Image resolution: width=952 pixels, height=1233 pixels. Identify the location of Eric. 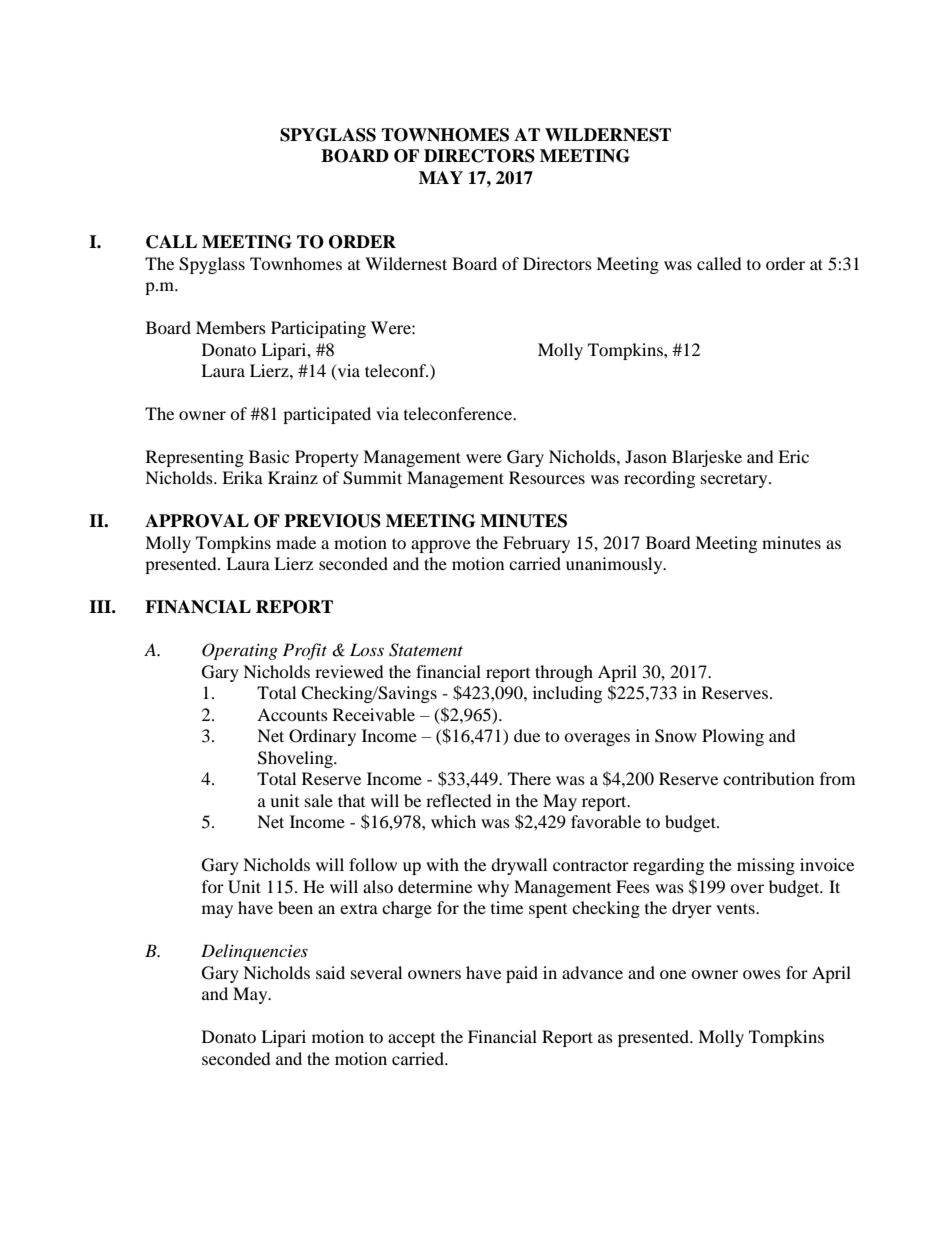
(793, 456).
